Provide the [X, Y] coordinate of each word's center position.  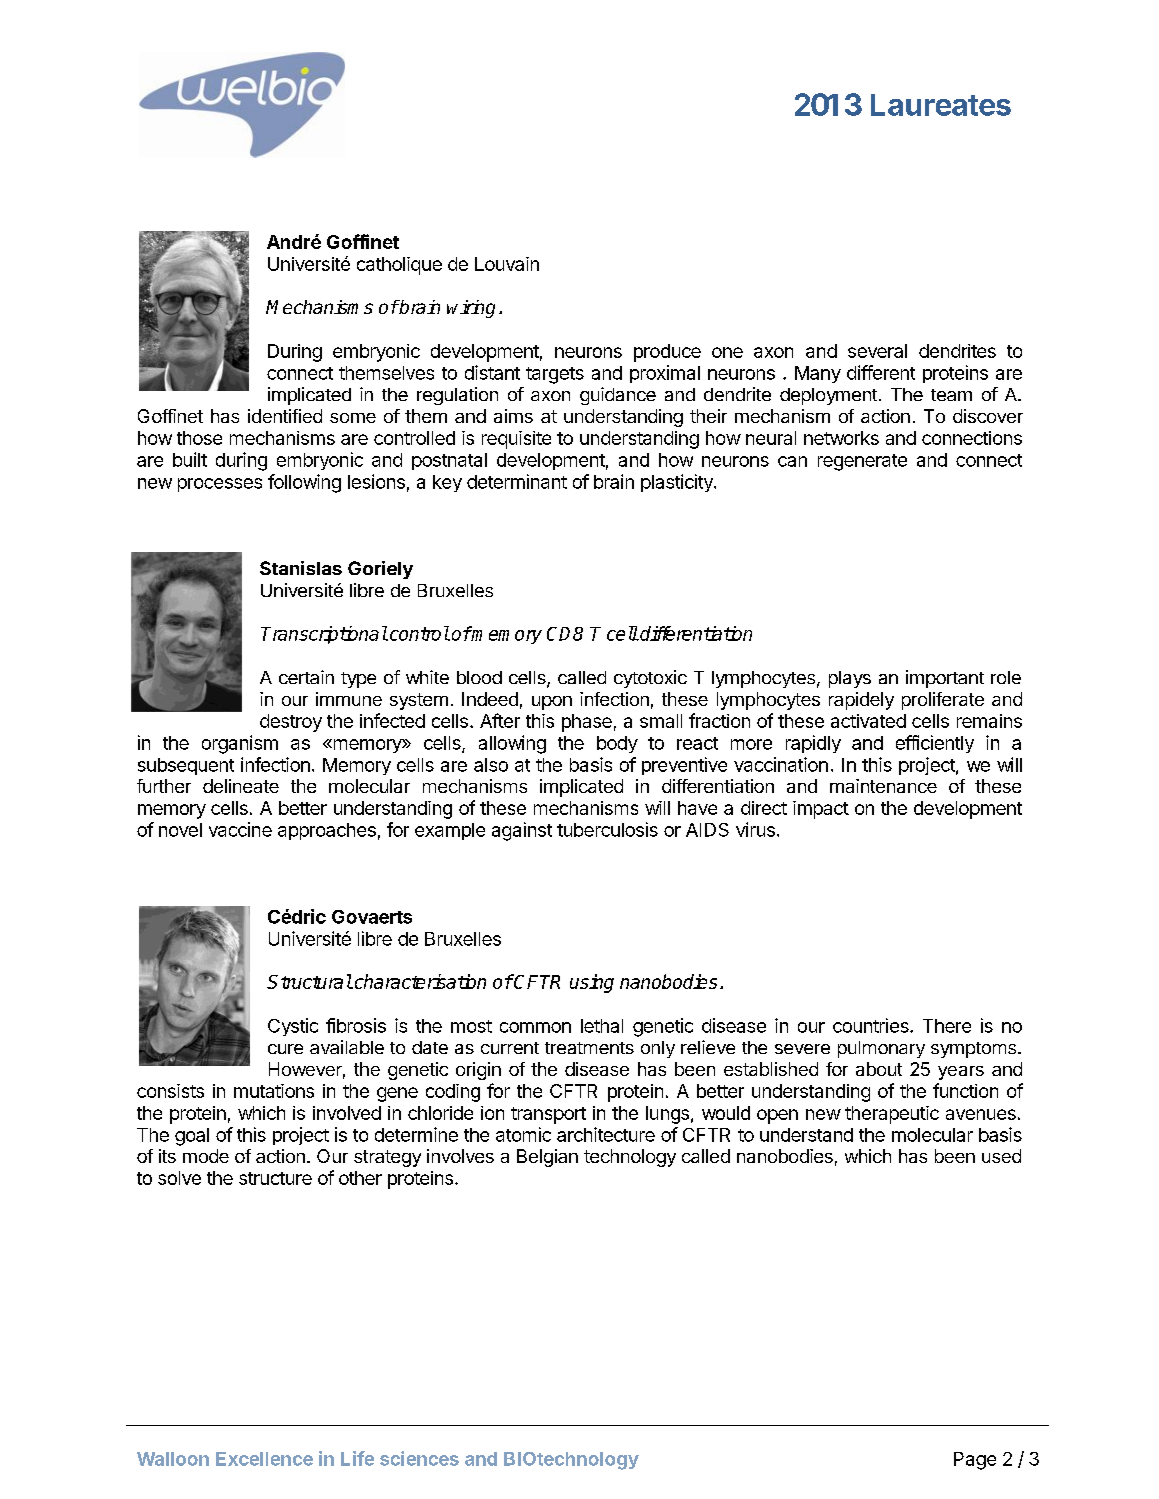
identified [285, 416]
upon [552, 703]
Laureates [941, 105]
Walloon [173, 1459]
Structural [309, 981]
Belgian [547, 1158]
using [592, 983]
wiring [471, 309]
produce [667, 353]
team [951, 395]
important [945, 679]
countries [872, 1025]
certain [306, 677]
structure [275, 1178]
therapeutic [892, 1115]
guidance [618, 396]
